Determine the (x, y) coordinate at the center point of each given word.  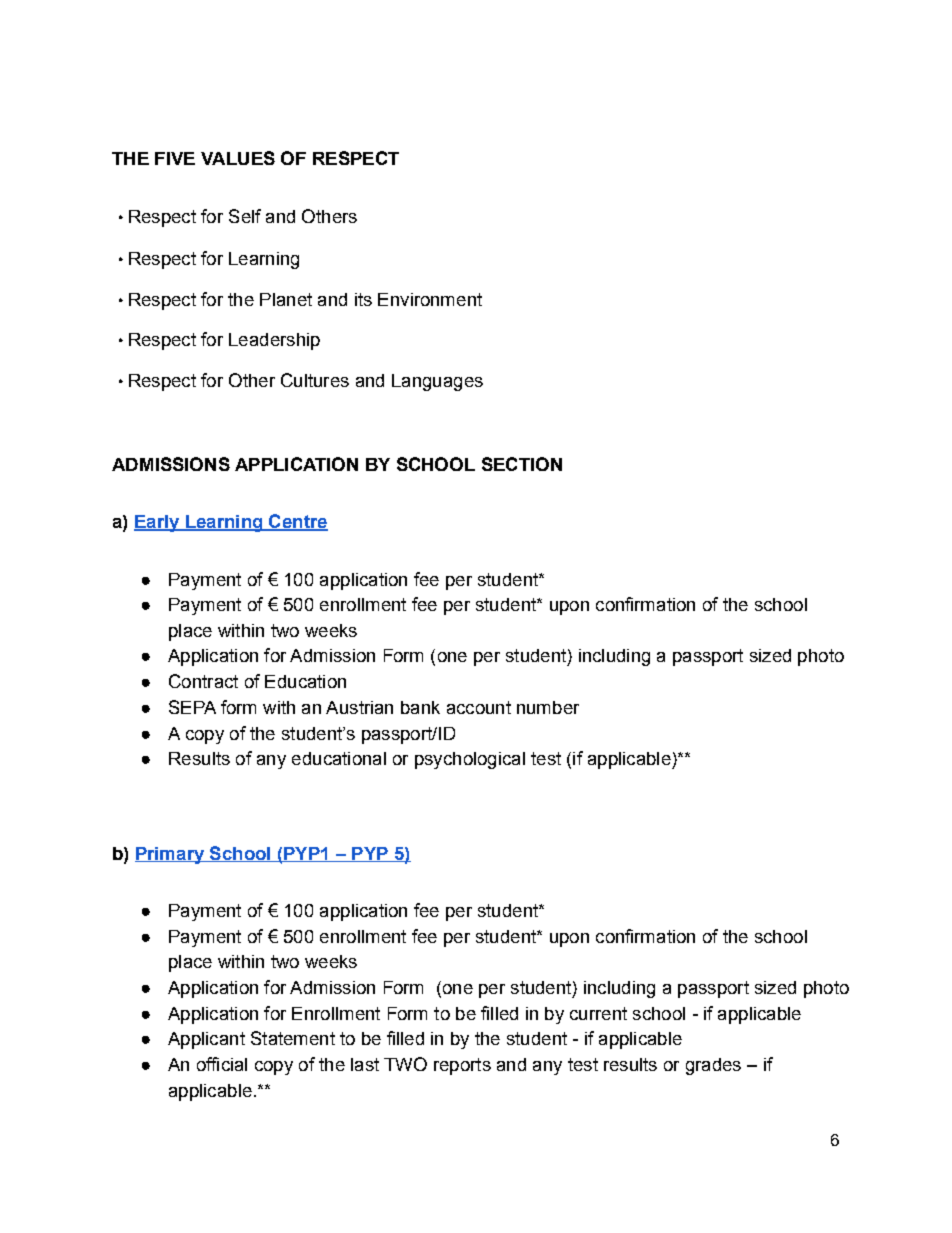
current (598, 1013)
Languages (437, 382)
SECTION (522, 464)
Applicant (206, 1040)
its (363, 299)
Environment (430, 299)
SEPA (192, 707)
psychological (470, 760)
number (548, 707)
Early (158, 523)
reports (462, 1066)
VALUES (238, 158)
